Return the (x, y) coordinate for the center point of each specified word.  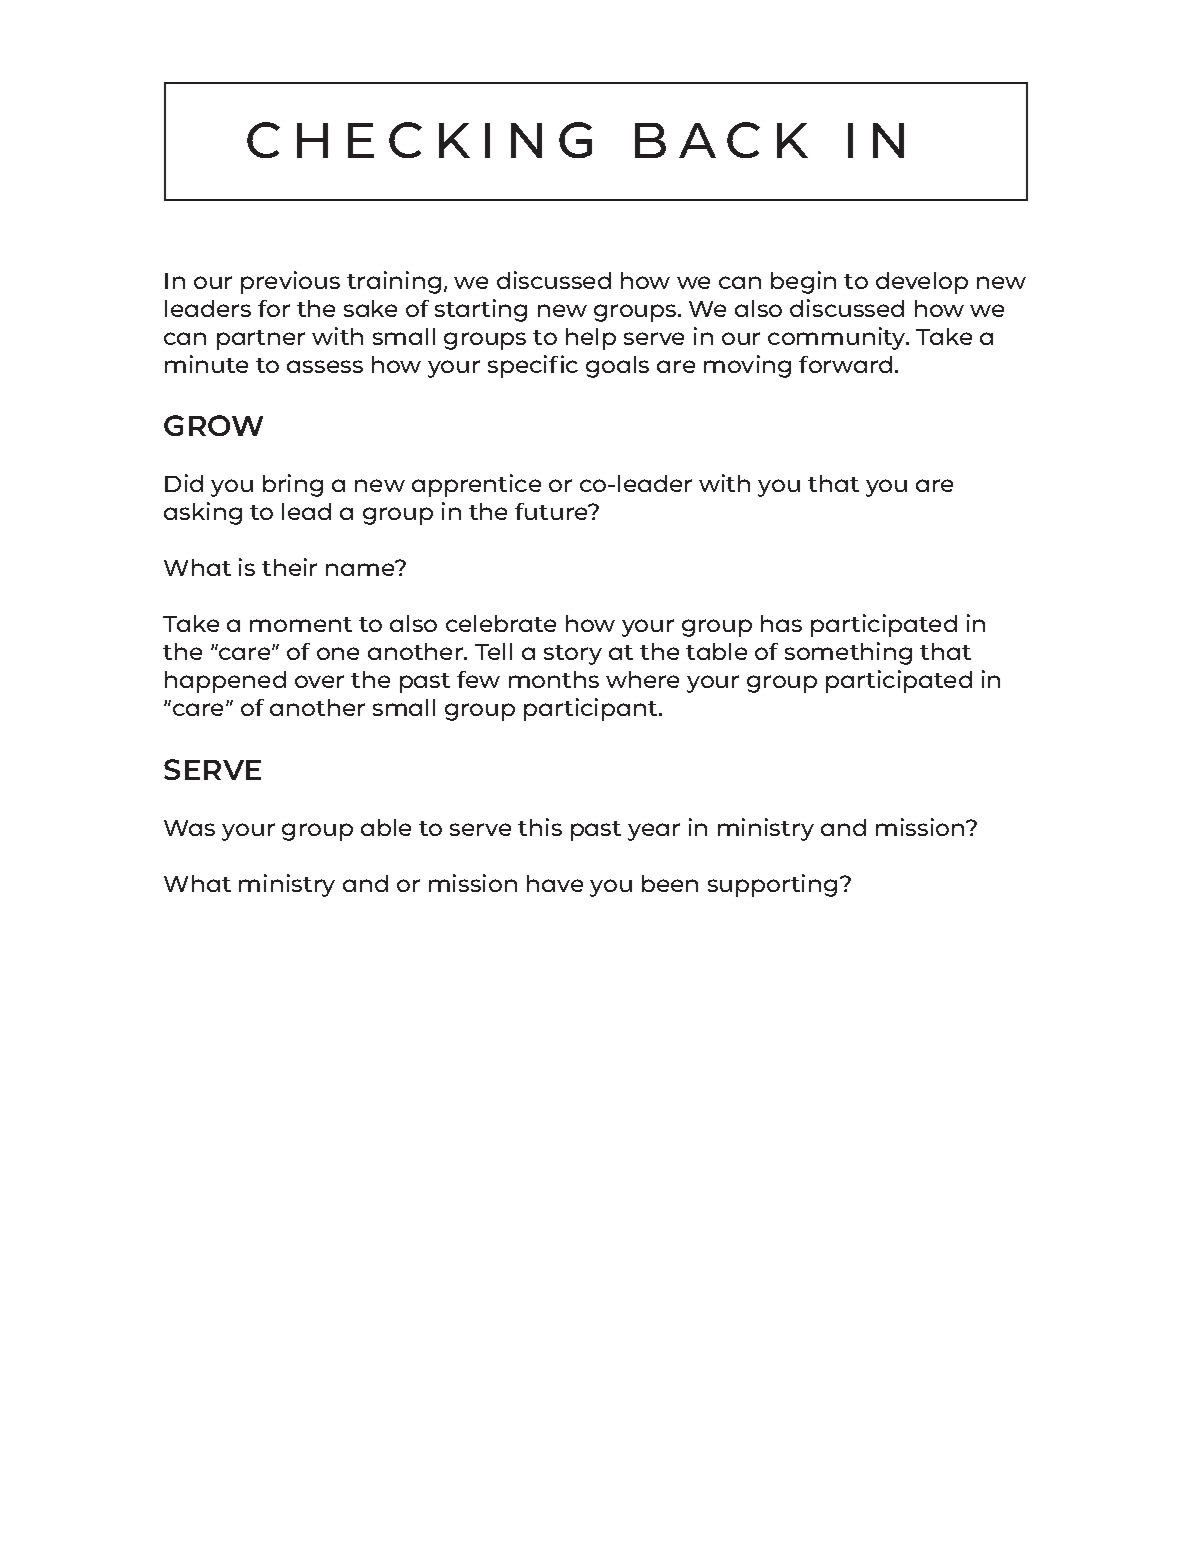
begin (803, 282)
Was (189, 828)
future (552, 511)
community (838, 338)
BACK (721, 140)
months (554, 679)
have (555, 883)
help (591, 339)
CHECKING (419, 140)
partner (261, 340)
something (848, 653)
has (781, 623)
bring (293, 485)
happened (225, 682)
